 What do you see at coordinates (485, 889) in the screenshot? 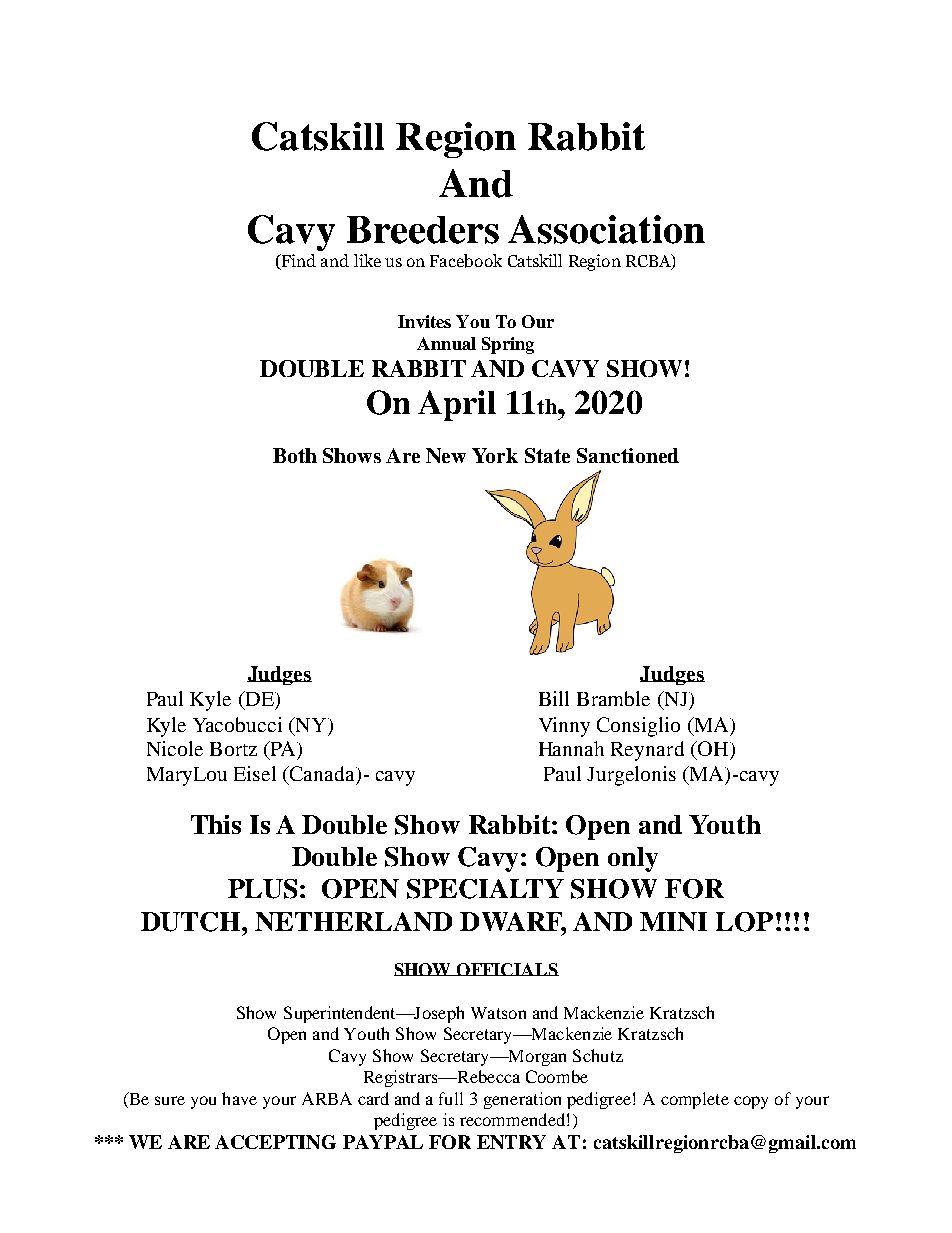
I see `SPECIALTY` at bounding box center [485, 889].
